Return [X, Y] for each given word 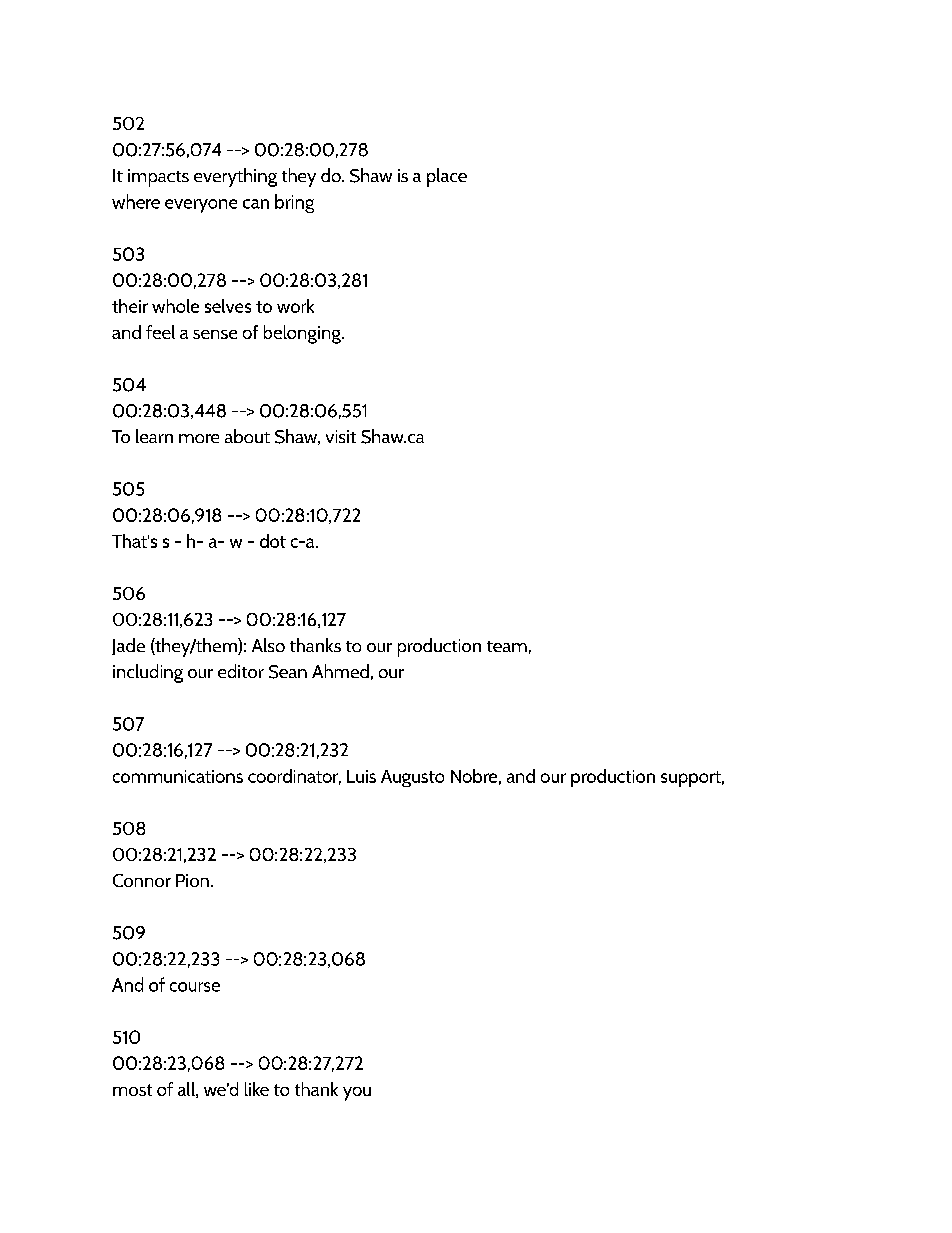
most [132, 1090]
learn [154, 436]
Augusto [412, 778]
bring [294, 203]
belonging [303, 334]
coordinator [294, 777]
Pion [192, 880]
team [507, 646]
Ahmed [340, 671]
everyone [201, 206]
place [447, 177]
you [357, 1094]
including [148, 673]
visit [341, 436]
